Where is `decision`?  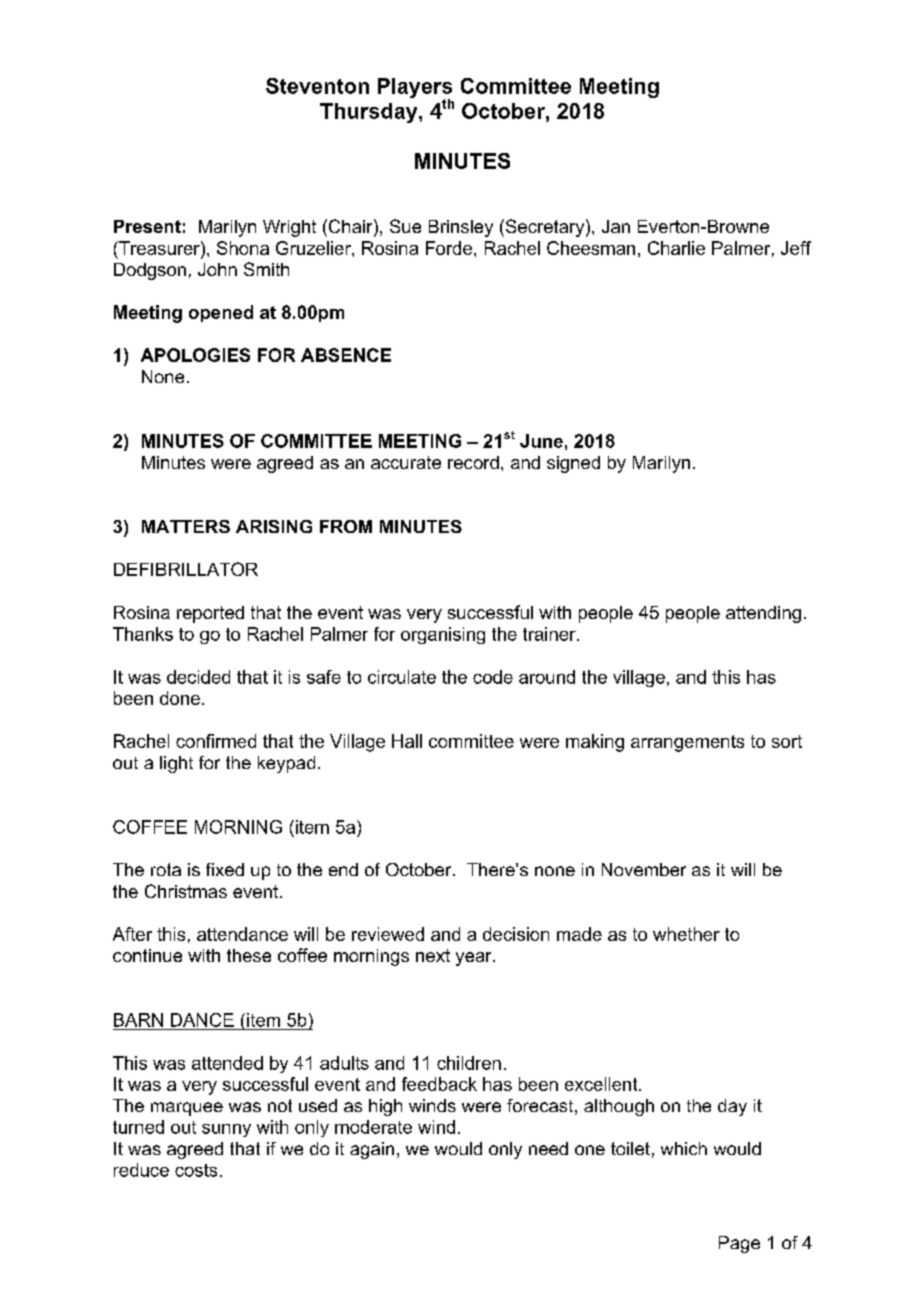 decision is located at coordinates (516, 934).
